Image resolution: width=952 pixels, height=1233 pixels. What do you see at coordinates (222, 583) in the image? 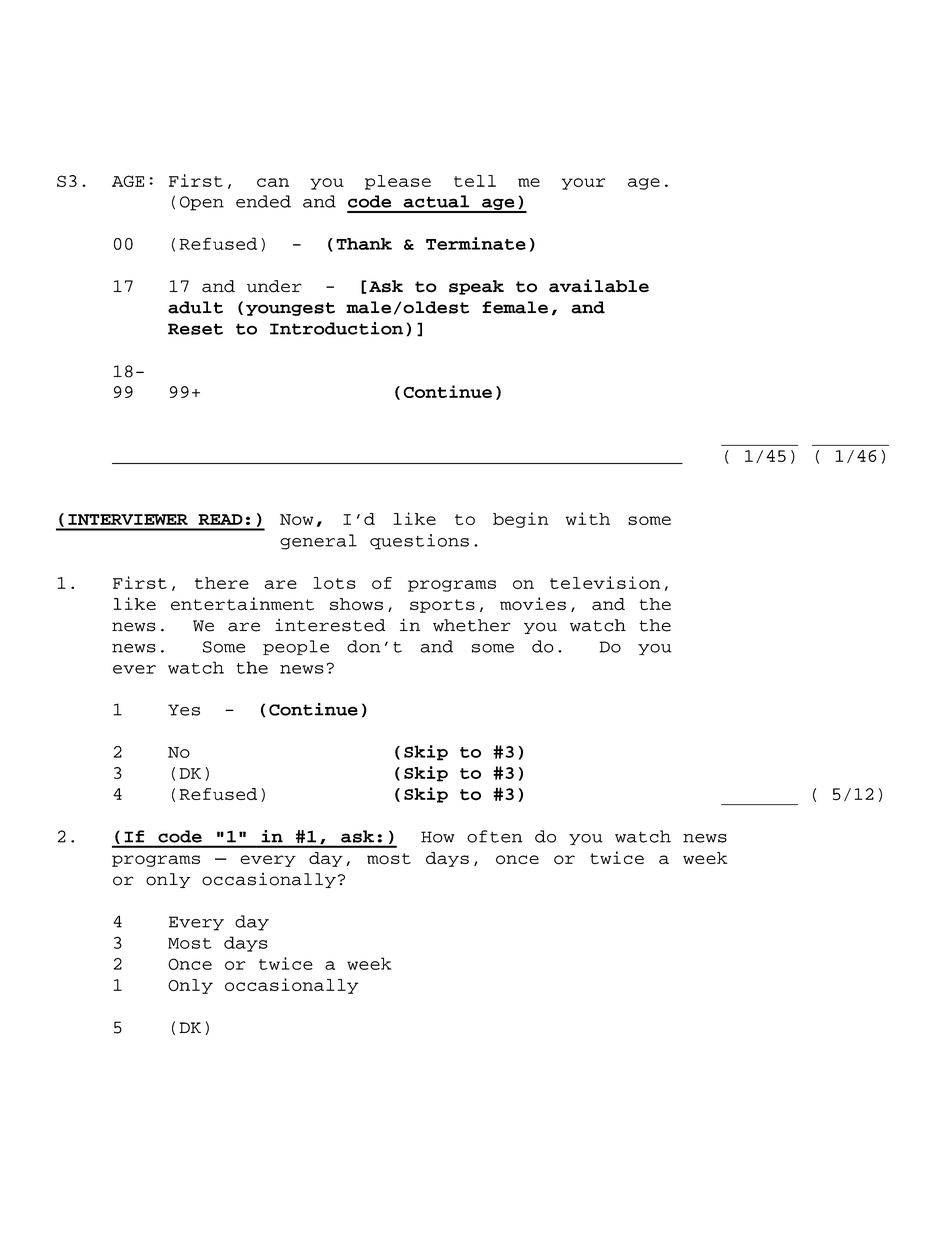
I see `there` at bounding box center [222, 583].
